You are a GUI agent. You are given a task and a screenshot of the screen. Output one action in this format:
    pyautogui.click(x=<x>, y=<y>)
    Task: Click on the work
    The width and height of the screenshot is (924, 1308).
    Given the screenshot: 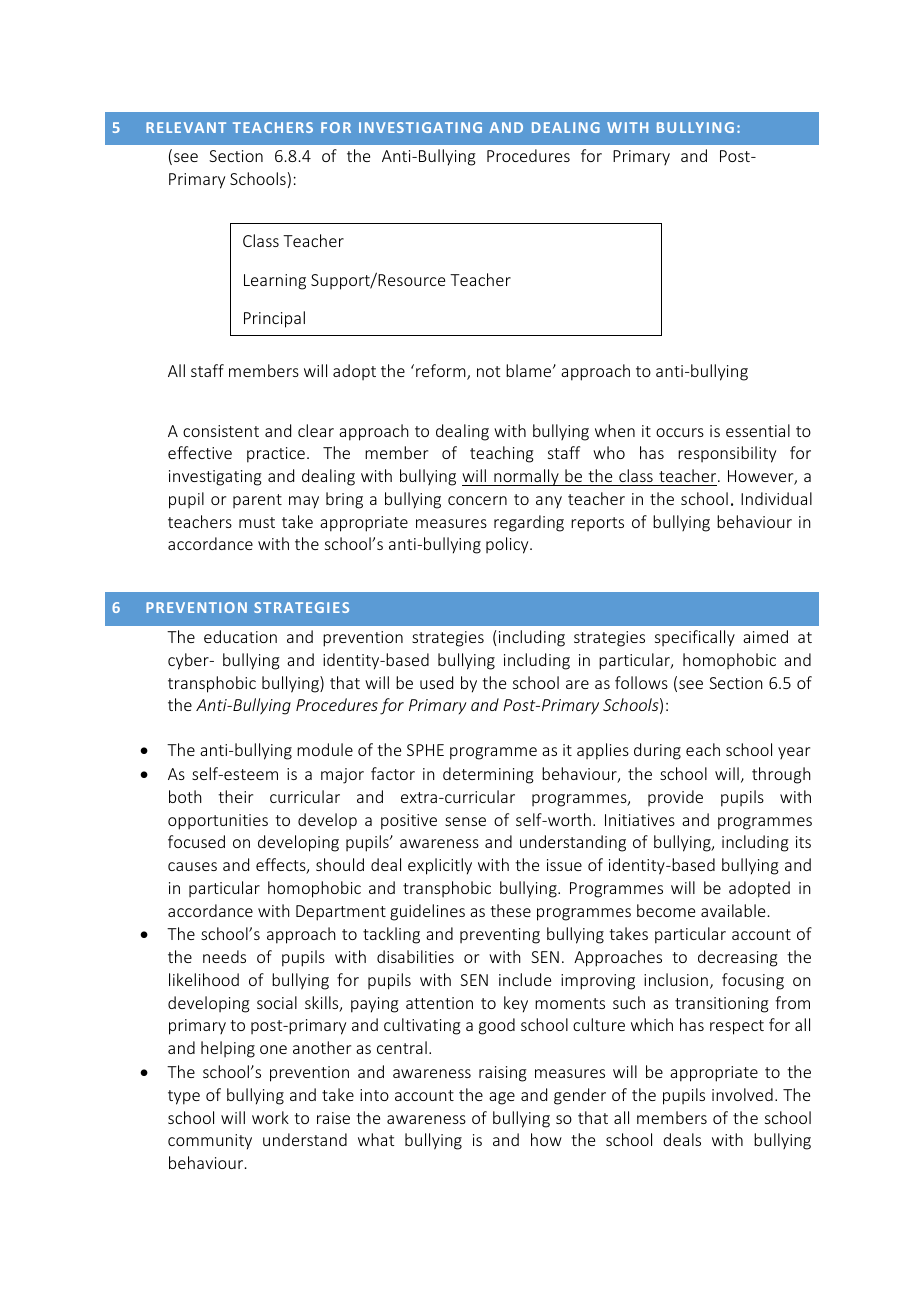 What is the action you would take?
    pyautogui.click(x=270, y=1117)
